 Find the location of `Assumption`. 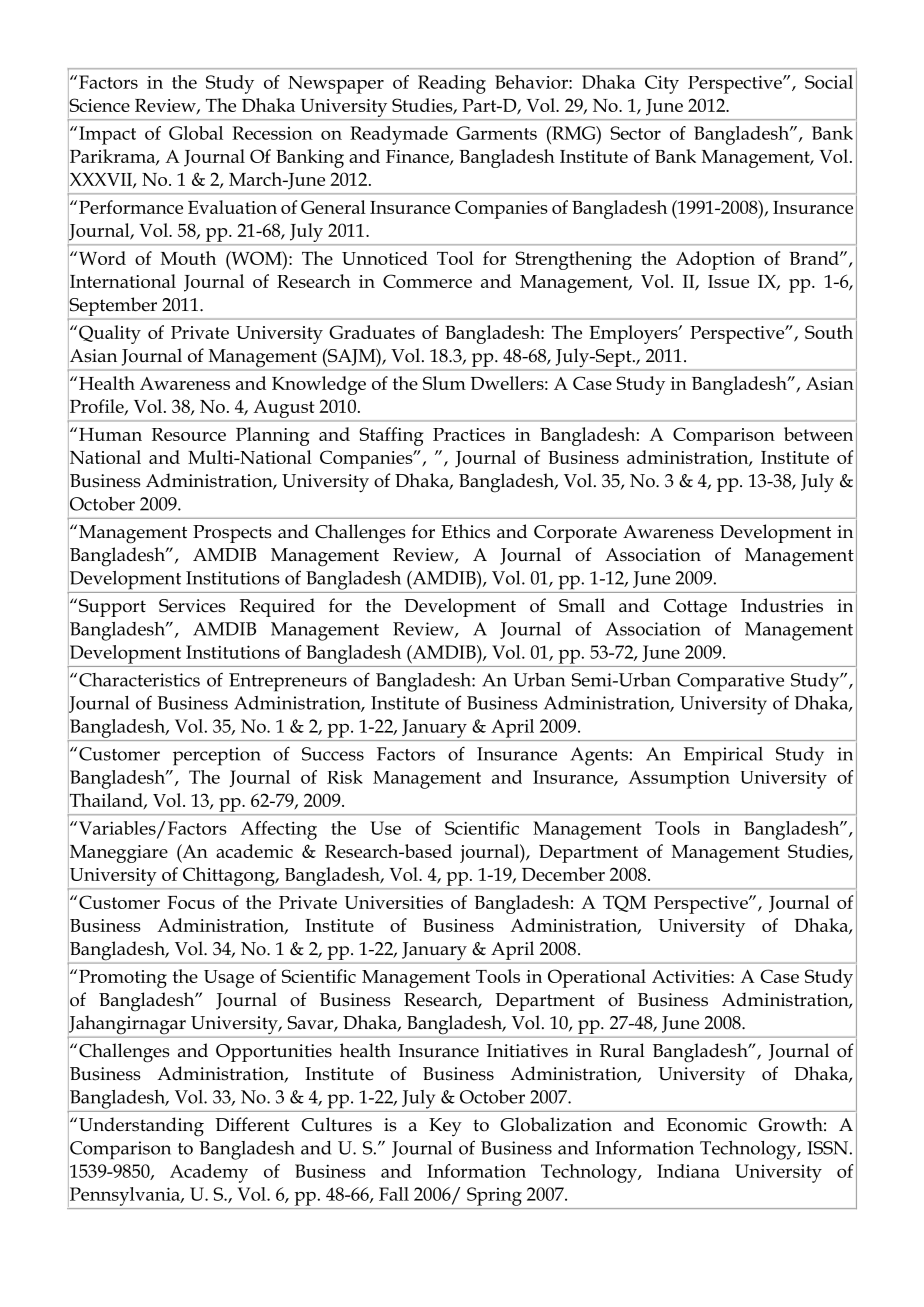

Assumption is located at coordinates (679, 779).
